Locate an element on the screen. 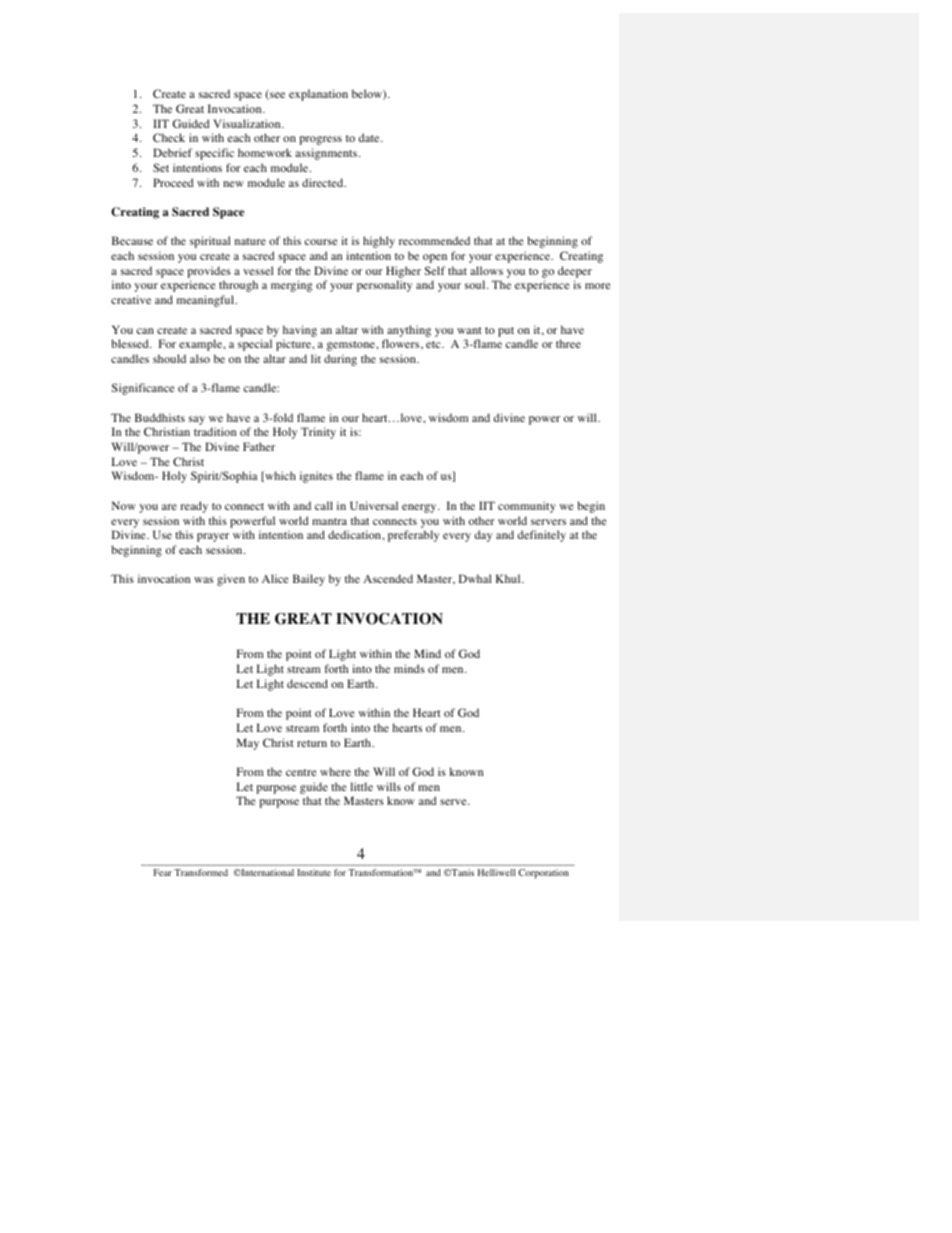 The width and height of the screenshot is (952, 1233). gemstone is located at coordinates (352, 346).
